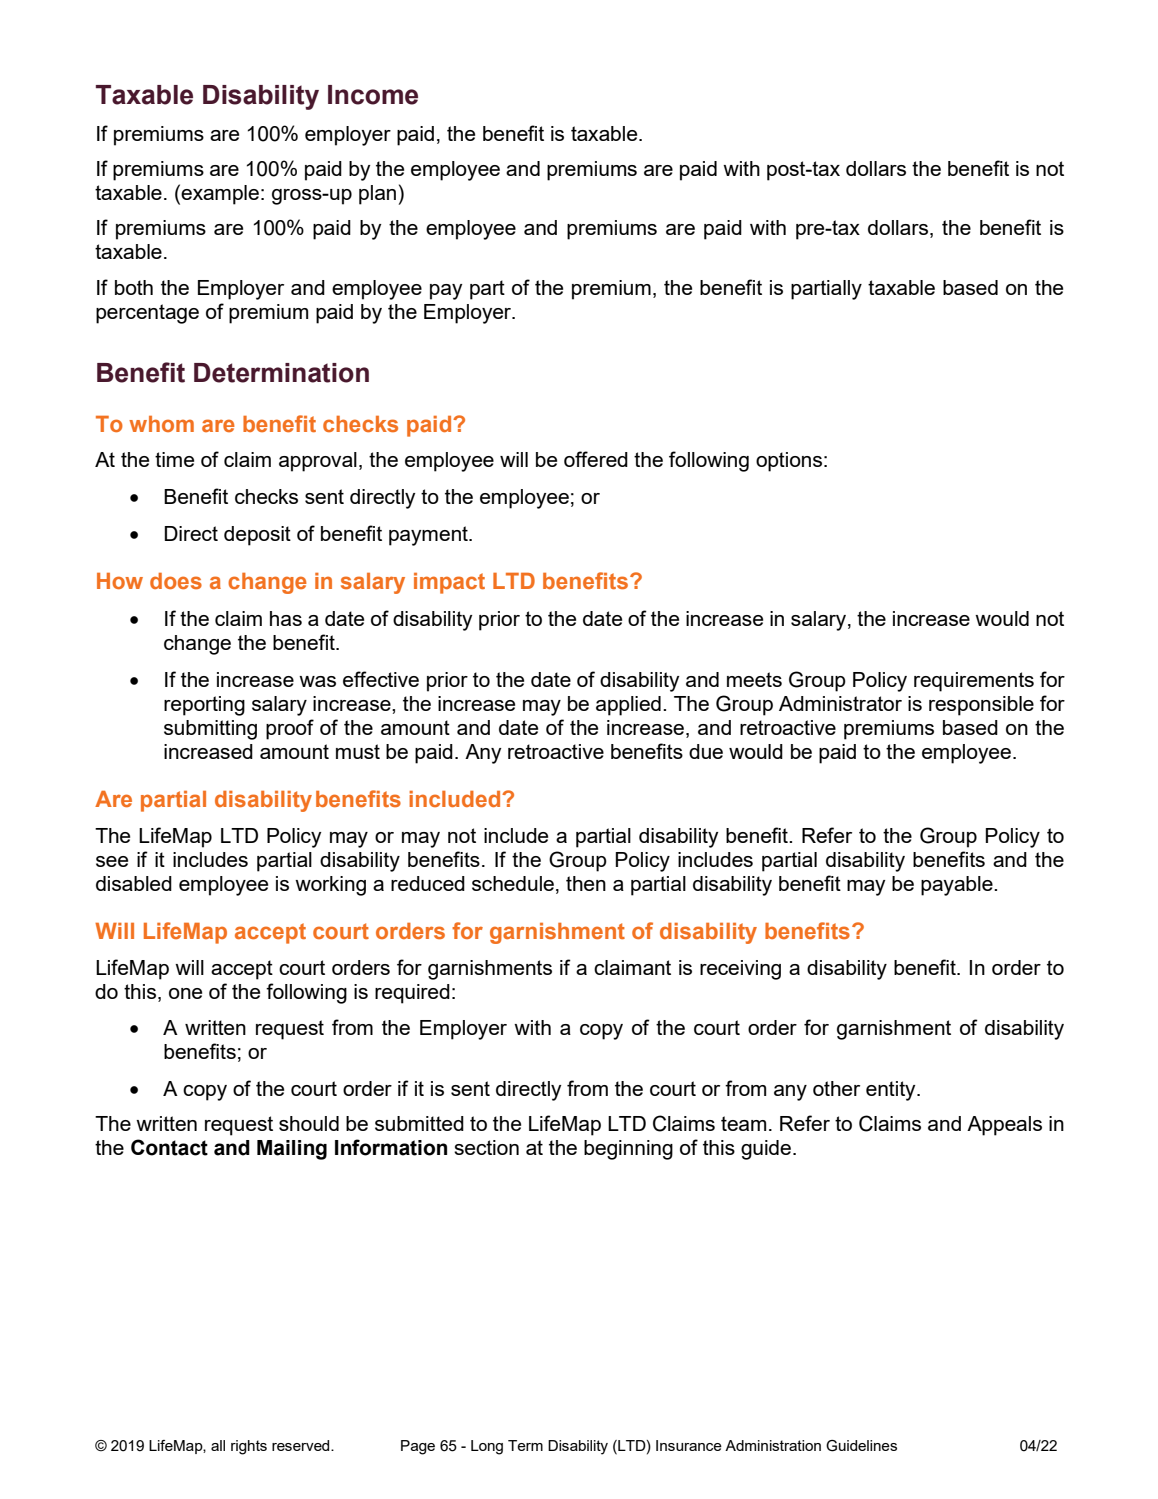  What do you see at coordinates (840, 703) in the screenshot?
I see `Administrator` at bounding box center [840, 703].
